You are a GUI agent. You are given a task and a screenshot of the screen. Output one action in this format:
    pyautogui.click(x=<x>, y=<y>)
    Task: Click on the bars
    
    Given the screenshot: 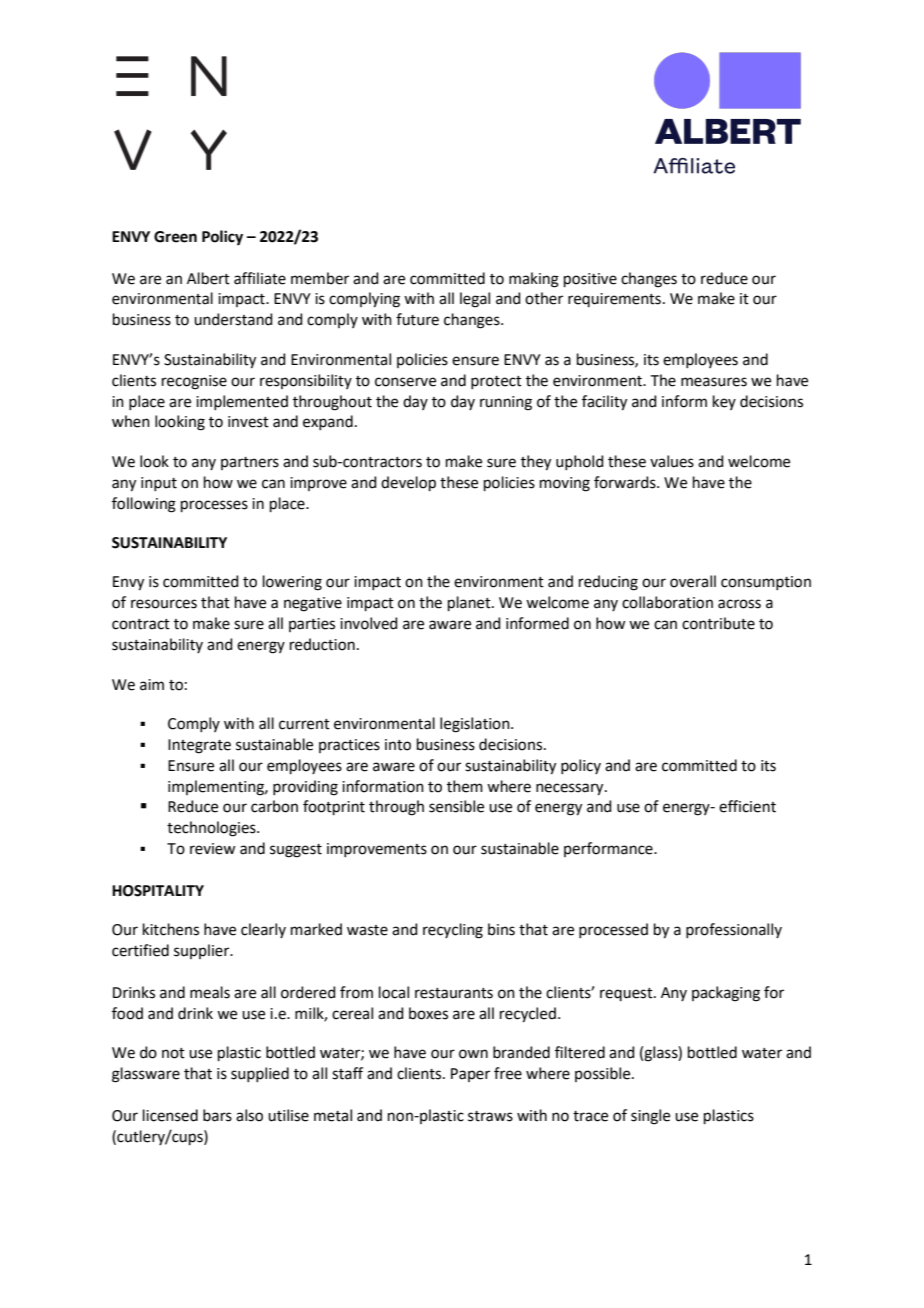 What is the action you would take?
    pyautogui.click(x=217, y=1115)
